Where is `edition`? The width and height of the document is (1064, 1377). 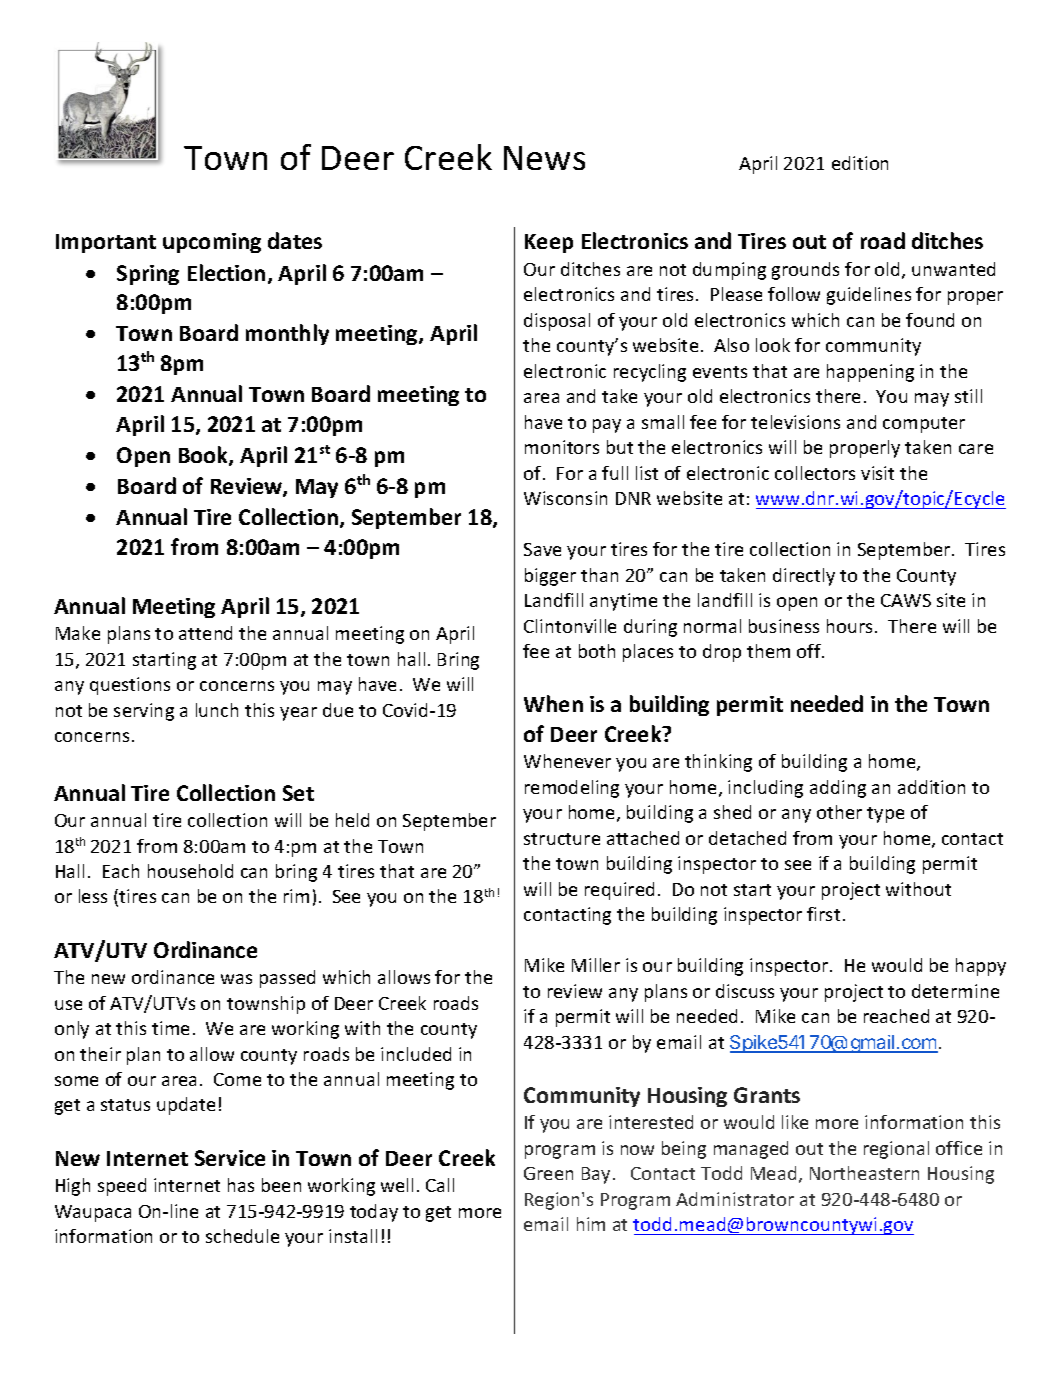 edition is located at coordinates (860, 163).
